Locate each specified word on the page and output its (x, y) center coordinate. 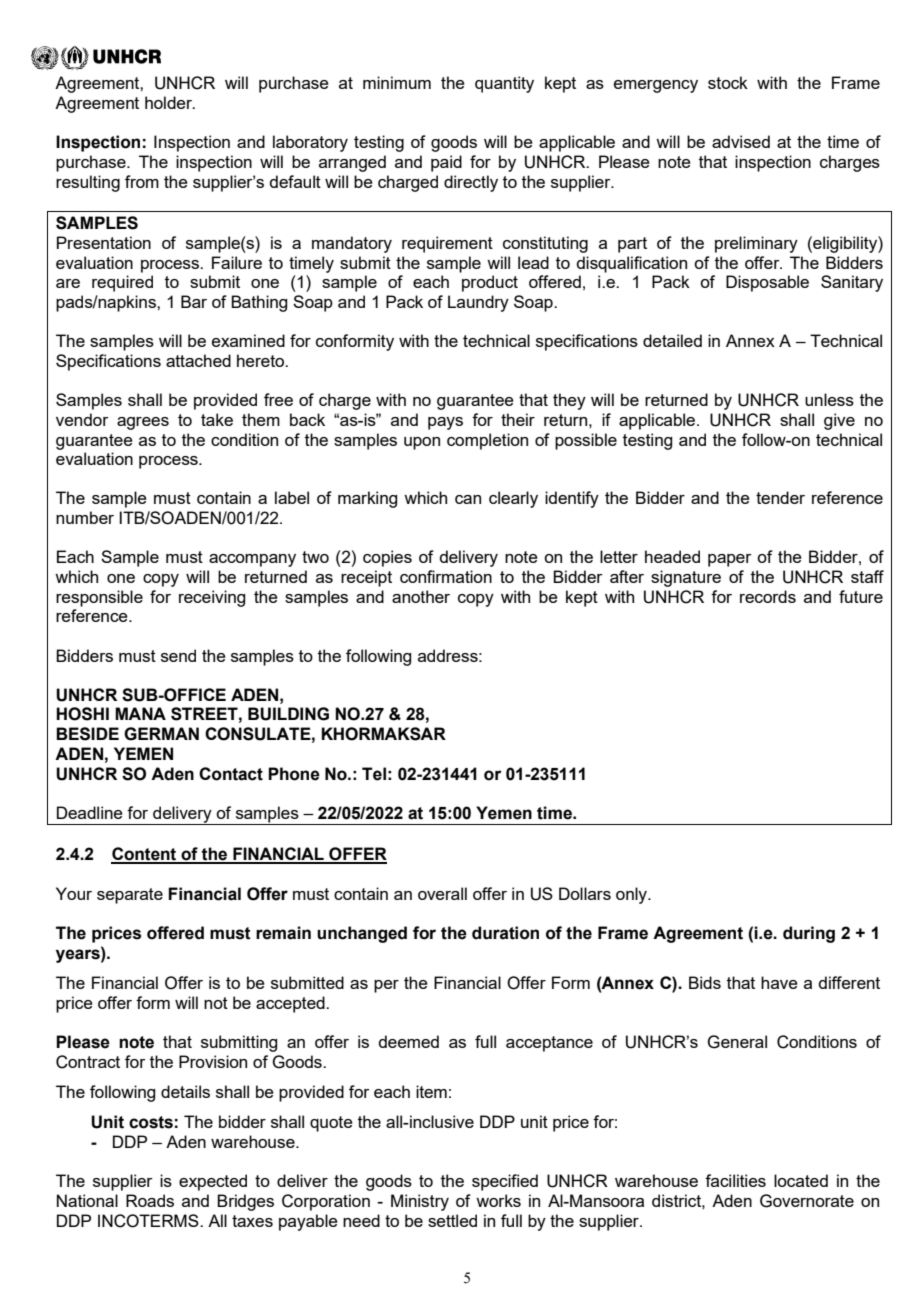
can (468, 499)
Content (145, 855)
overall (442, 893)
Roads (150, 1200)
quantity (504, 84)
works (498, 1200)
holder (169, 102)
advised (741, 141)
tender (780, 497)
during (809, 934)
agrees (143, 423)
